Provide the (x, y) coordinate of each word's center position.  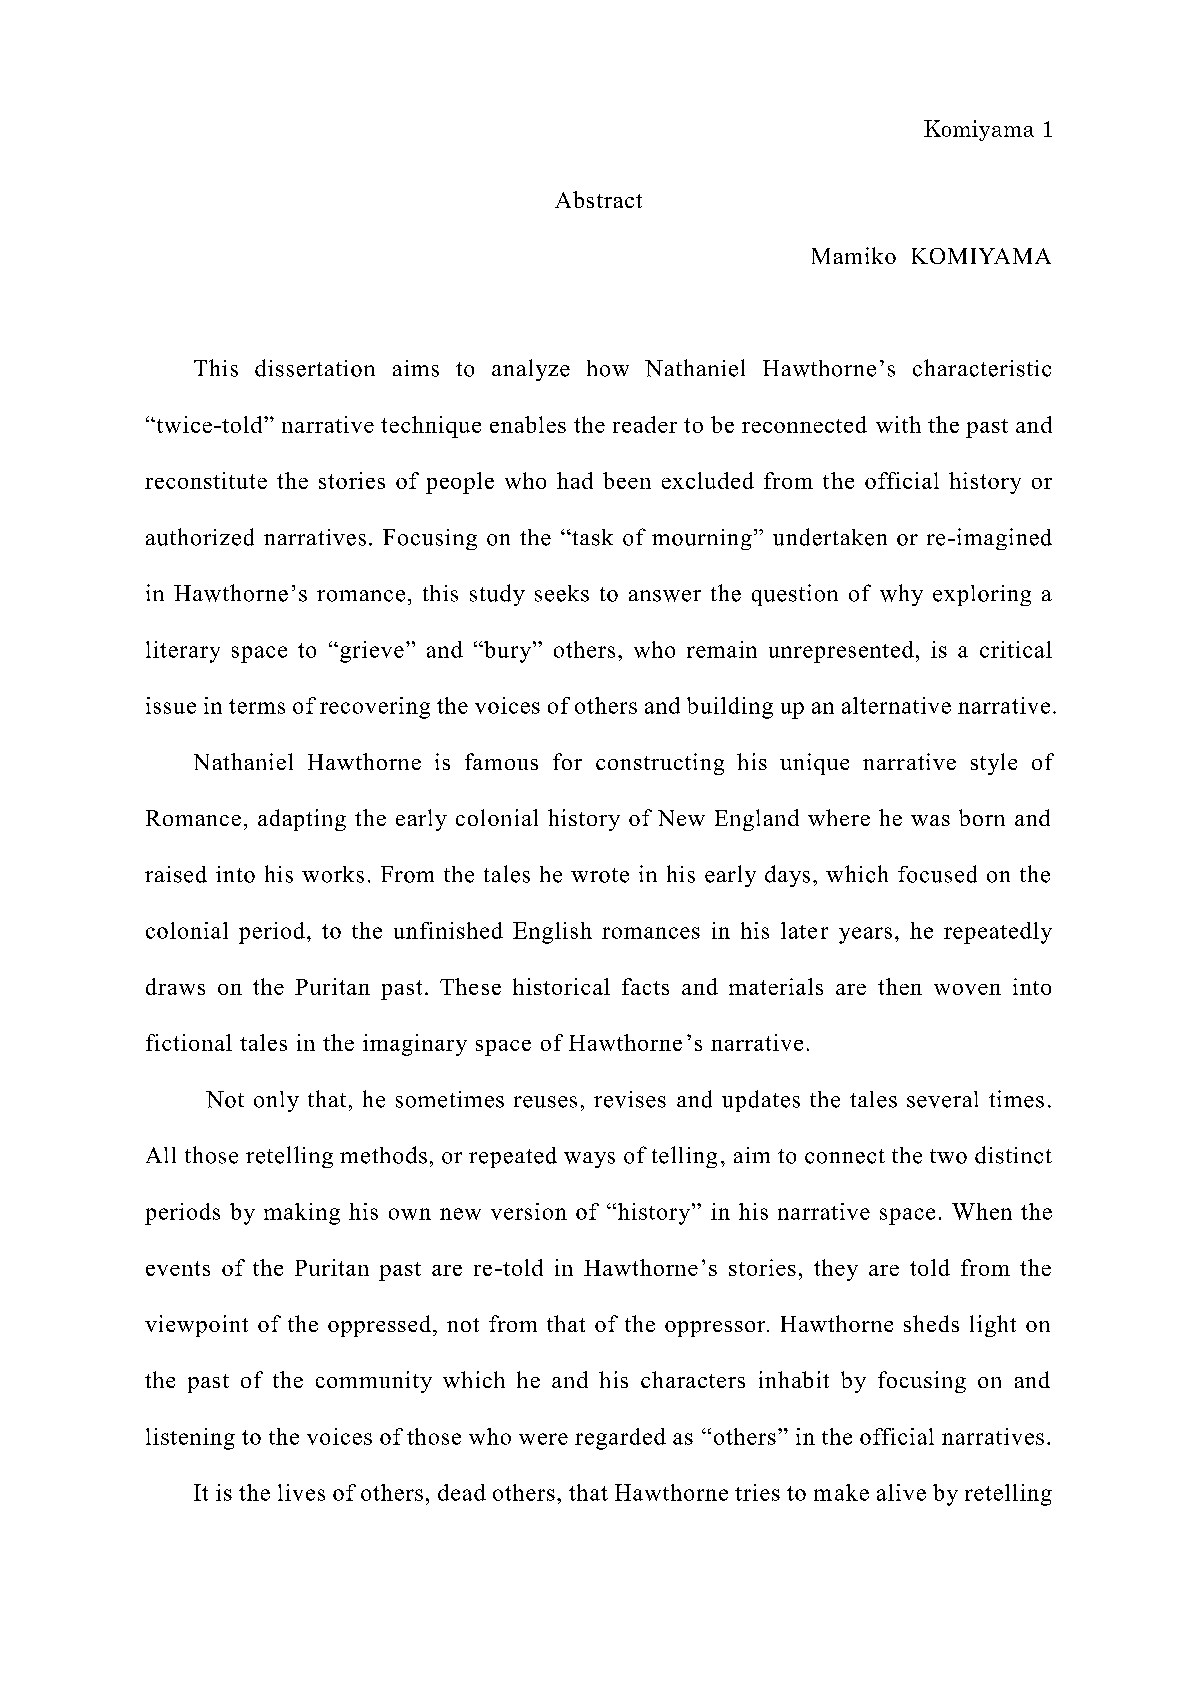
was (930, 820)
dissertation (315, 368)
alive (901, 1492)
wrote (600, 875)
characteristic (982, 368)
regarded (620, 1439)
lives (301, 1492)
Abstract (598, 199)
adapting (302, 820)
